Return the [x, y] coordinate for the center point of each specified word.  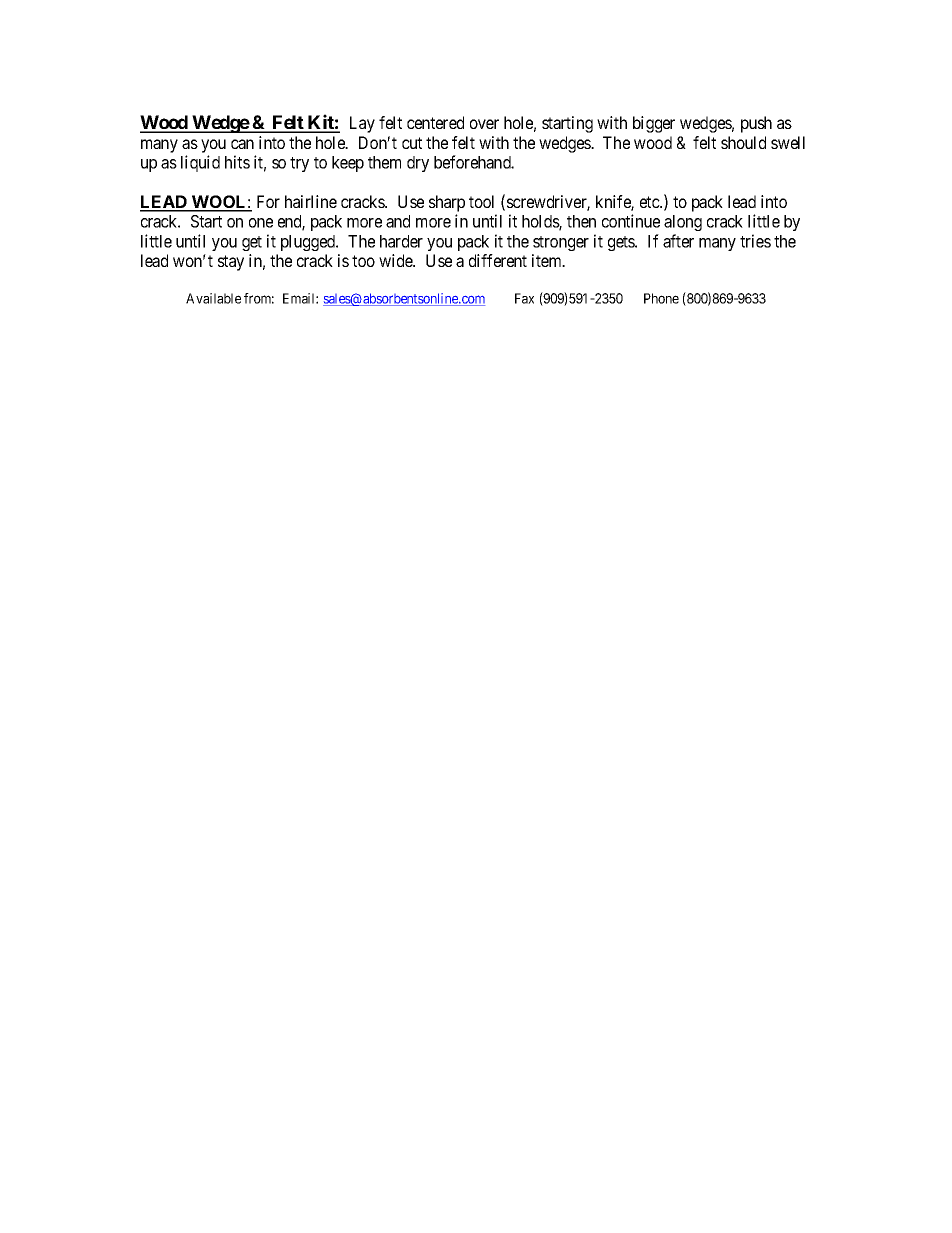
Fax [524, 298]
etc [650, 202]
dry [418, 164]
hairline [311, 201]
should [743, 142]
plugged [309, 243]
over [484, 124]
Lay [362, 124]
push [756, 124]
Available [213, 298]
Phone [661, 298]
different [498, 260]
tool [481, 201]
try [299, 164]
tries [755, 241]
